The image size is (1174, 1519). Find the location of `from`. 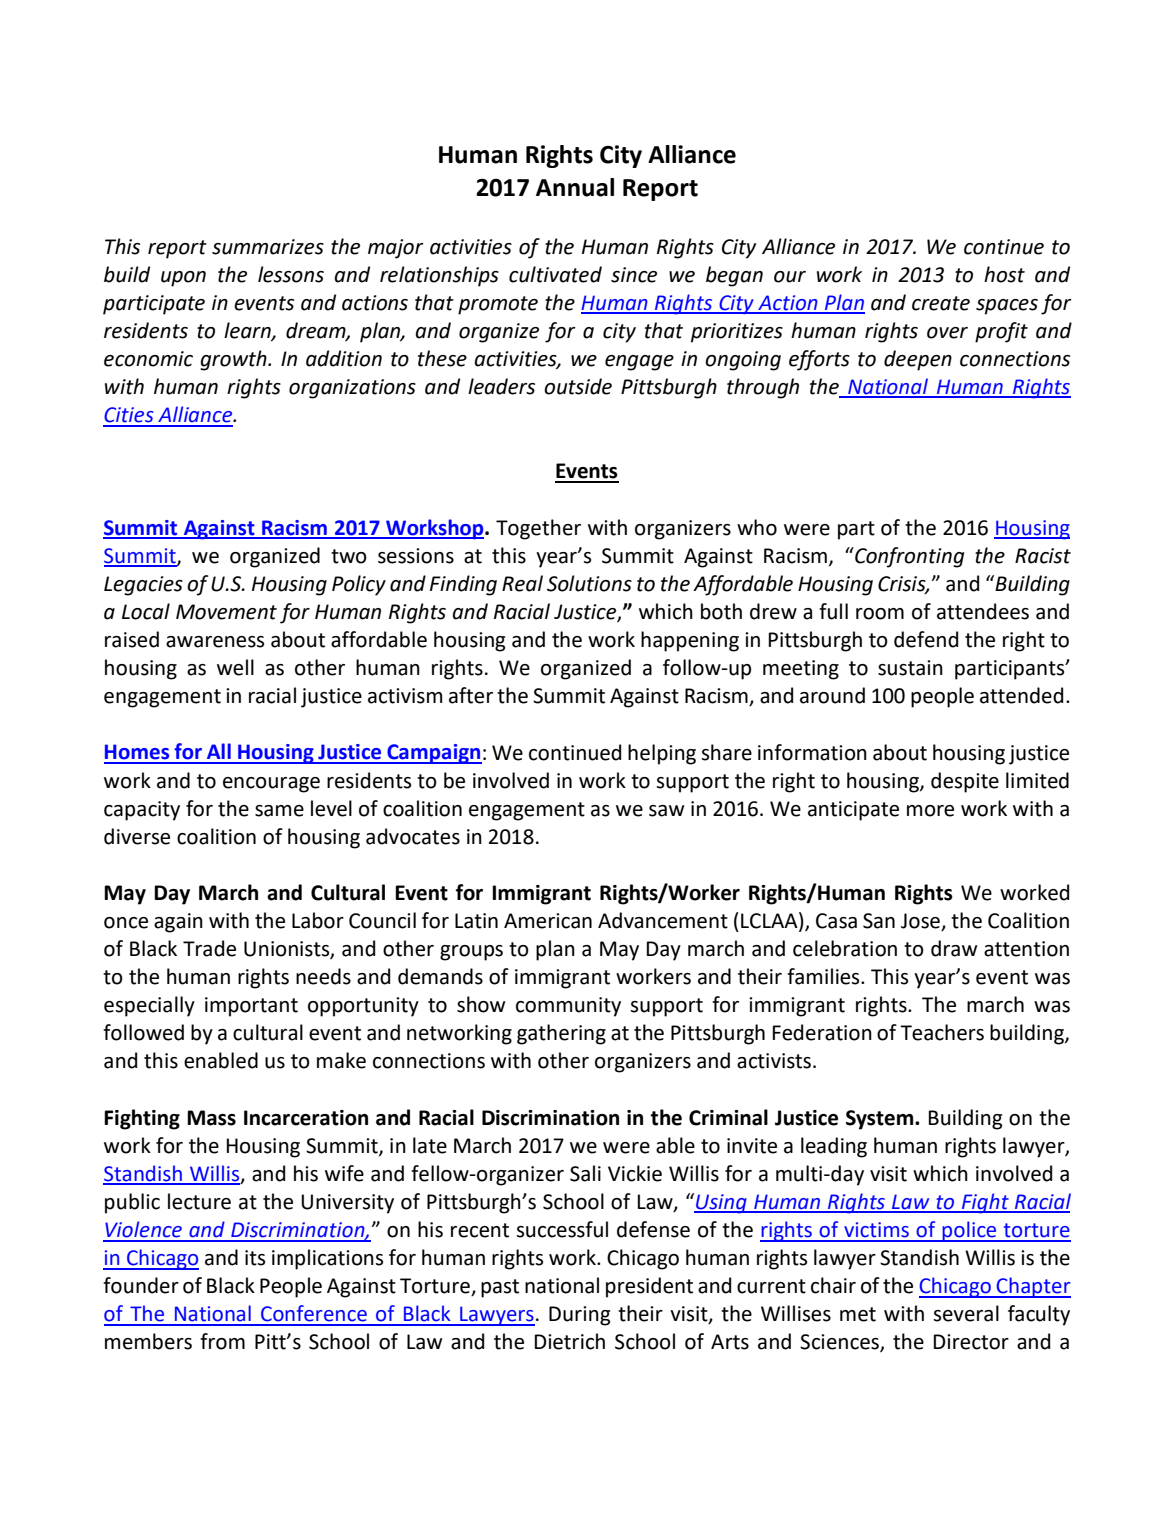

from is located at coordinates (222, 1341).
